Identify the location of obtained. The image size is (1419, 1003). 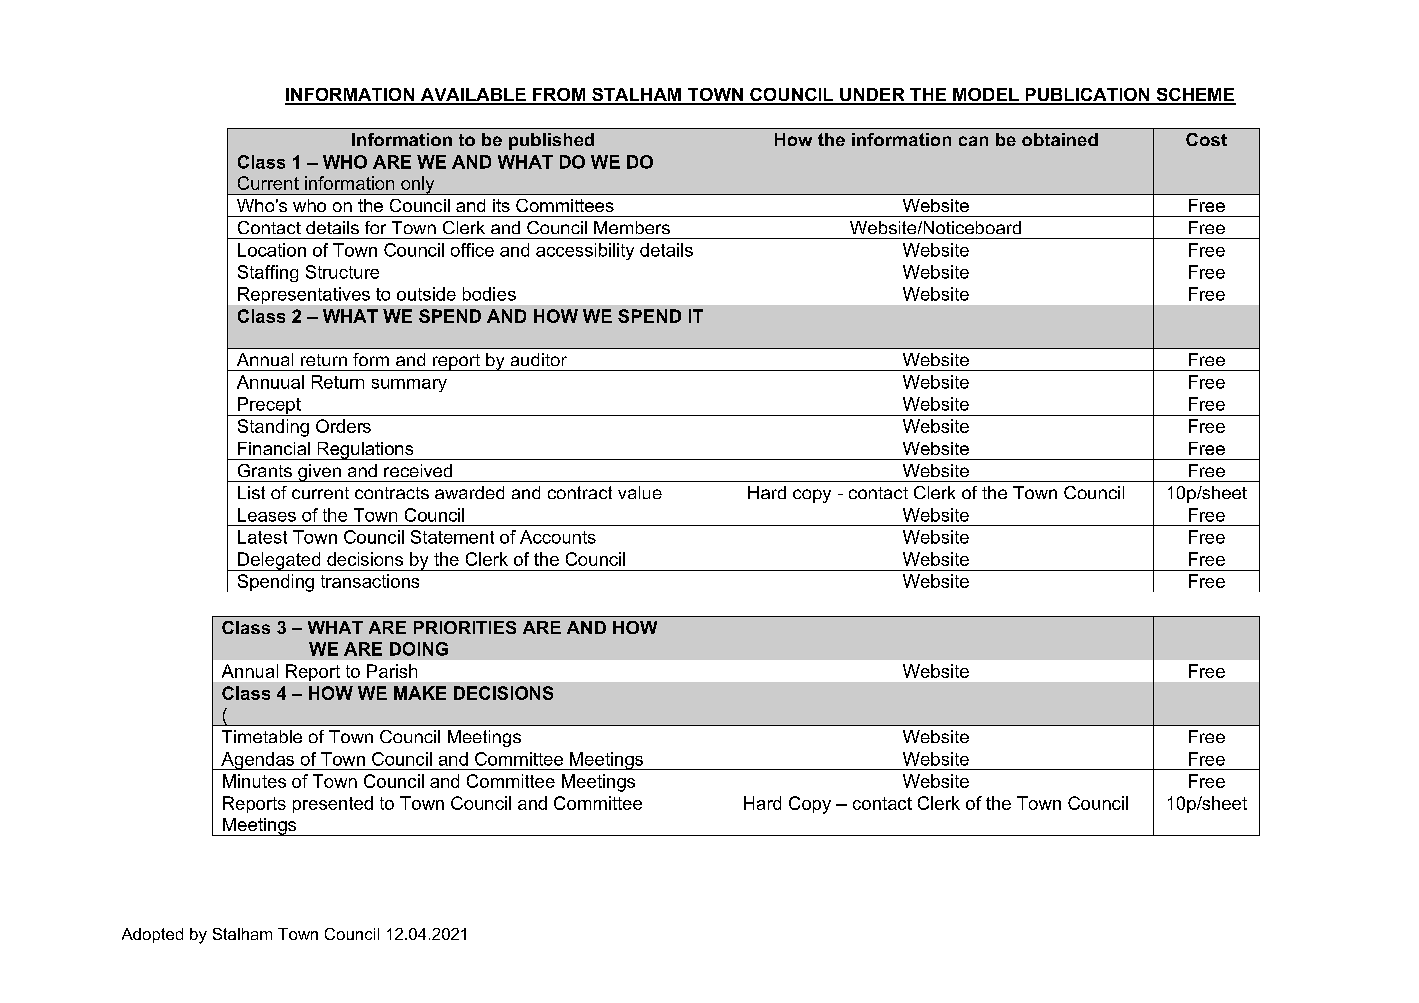
(1060, 139).
